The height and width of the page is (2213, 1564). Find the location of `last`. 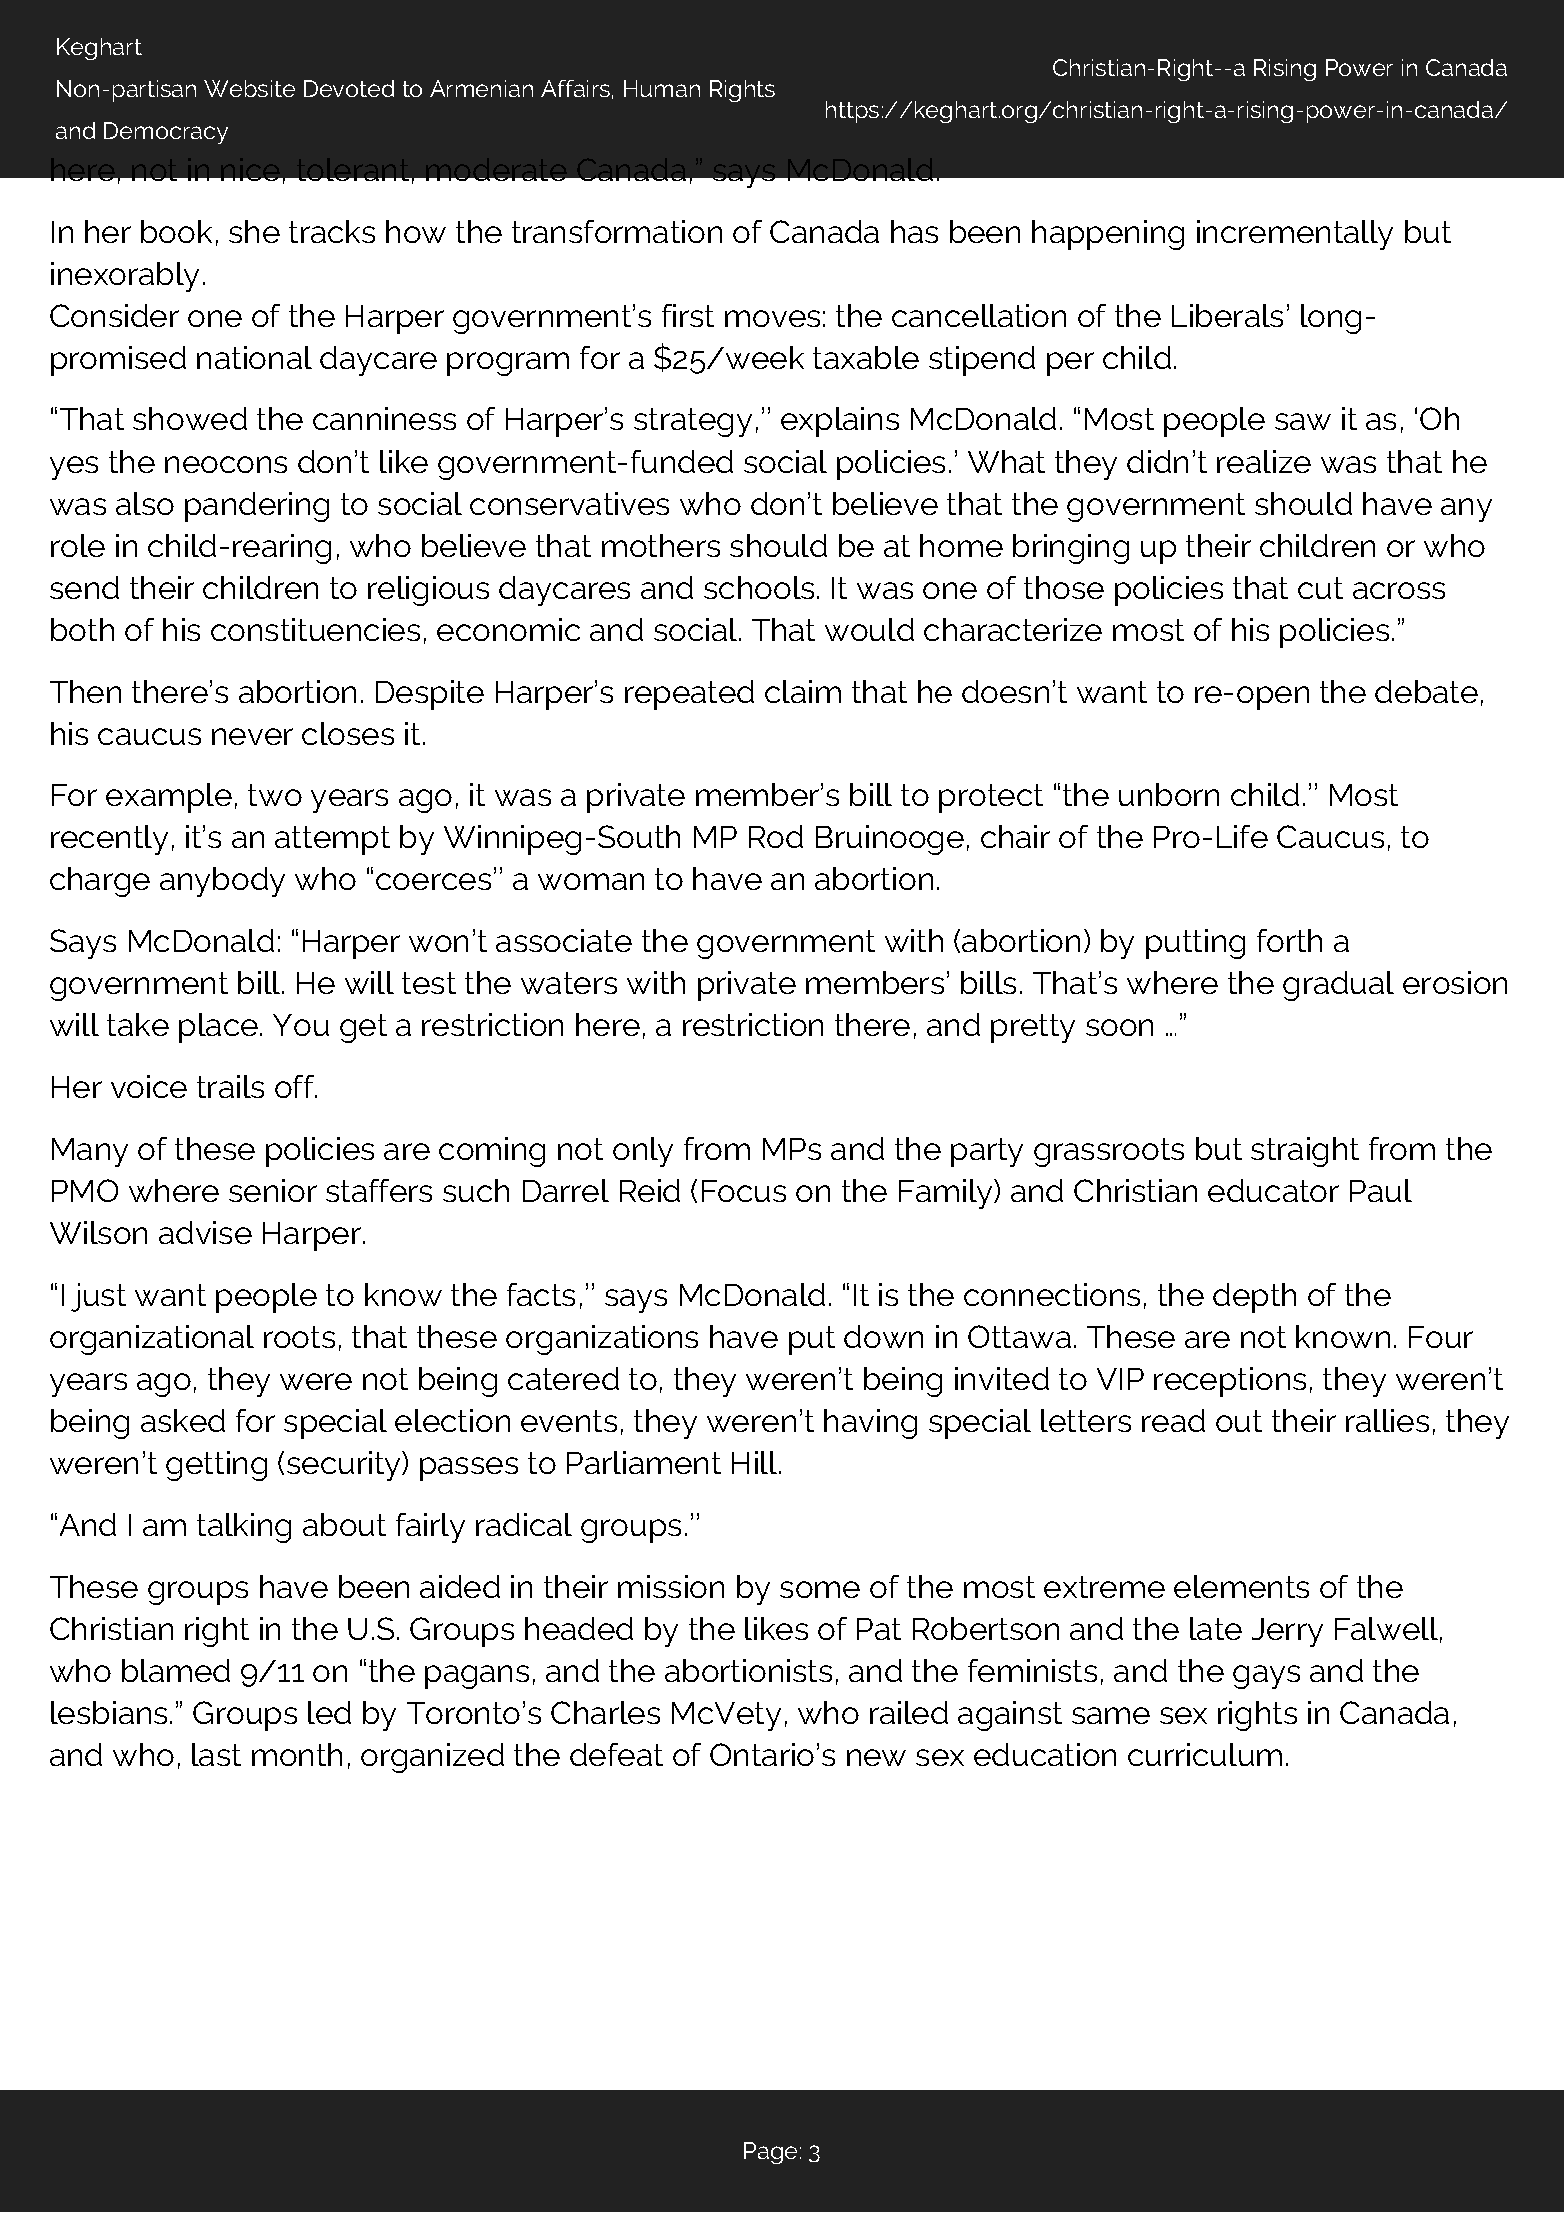

last is located at coordinates (216, 1754).
